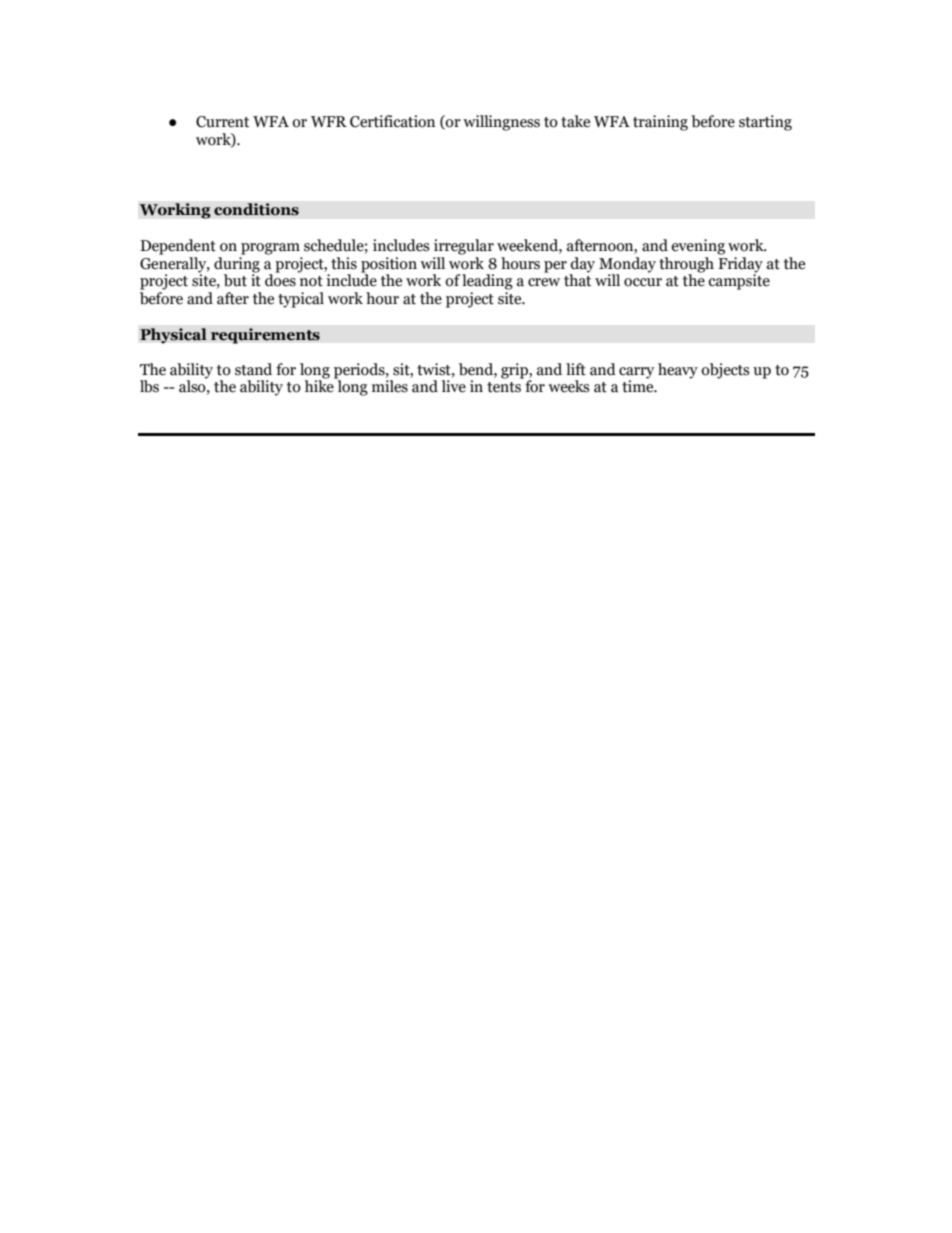 This page has height=1233, width=952. Describe the element at coordinates (392, 121) in the page. I see `Certification` at that location.
